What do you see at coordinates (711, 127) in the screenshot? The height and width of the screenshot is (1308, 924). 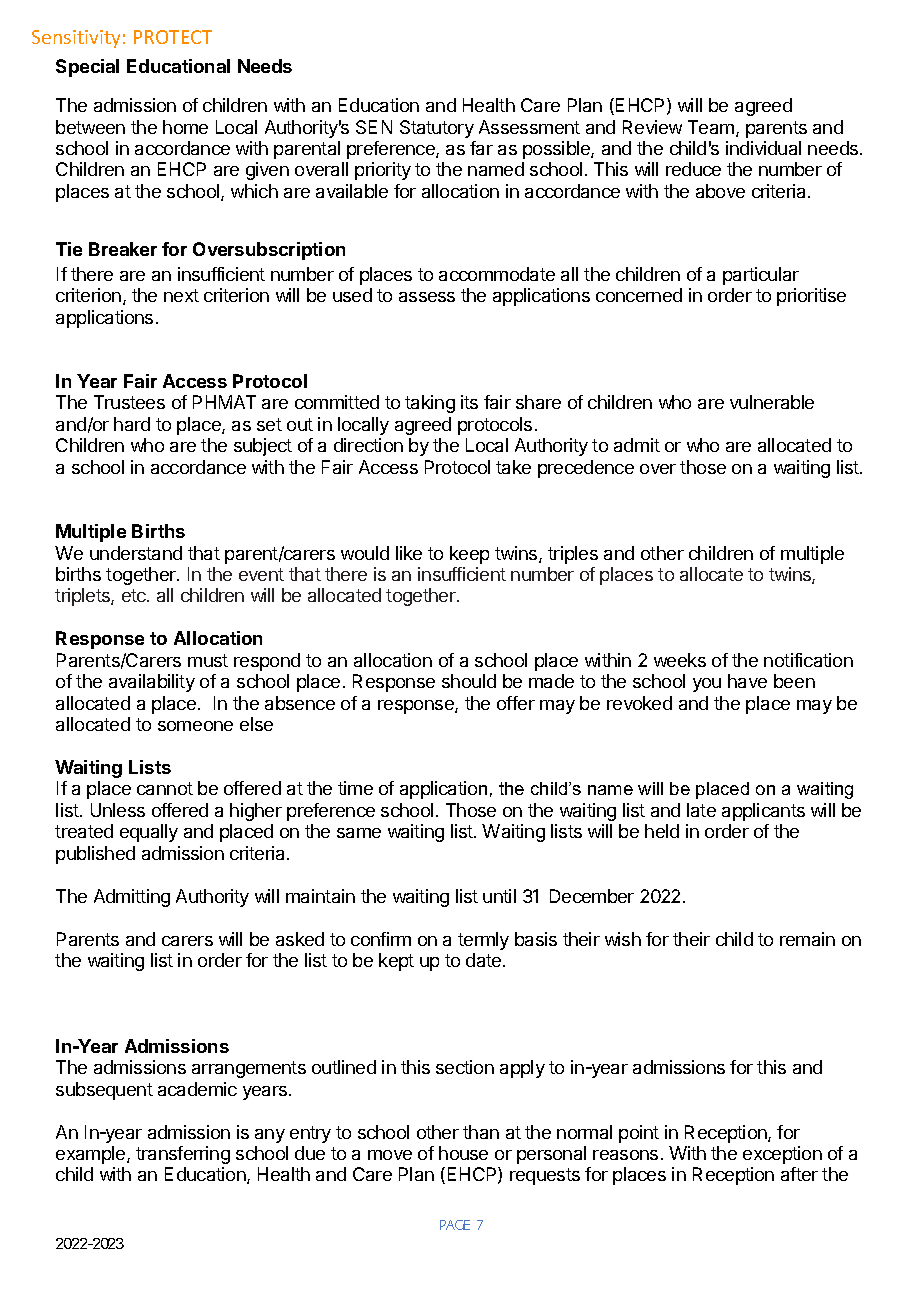 I see `Team` at bounding box center [711, 127].
